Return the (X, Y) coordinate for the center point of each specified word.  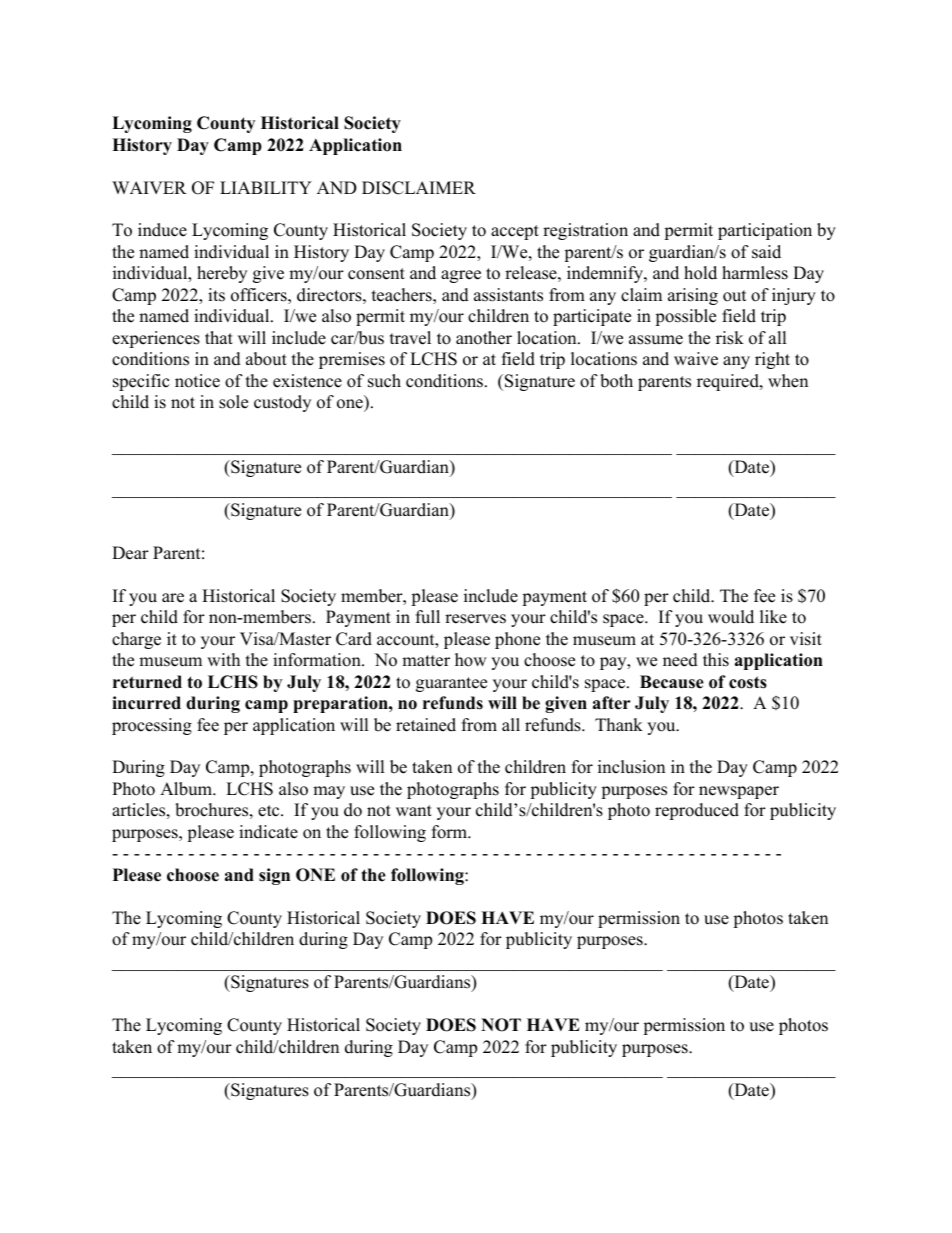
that (219, 337)
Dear (130, 553)
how (471, 660)
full (428, 617)
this (716, 660)
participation (765, 231)
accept (515, 232)
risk (730, 338)
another (484, 338)
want (414, 810)
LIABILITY (266, 187)
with (223, 659)
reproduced (697, 811)
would (731, 617)
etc (270, 811)
